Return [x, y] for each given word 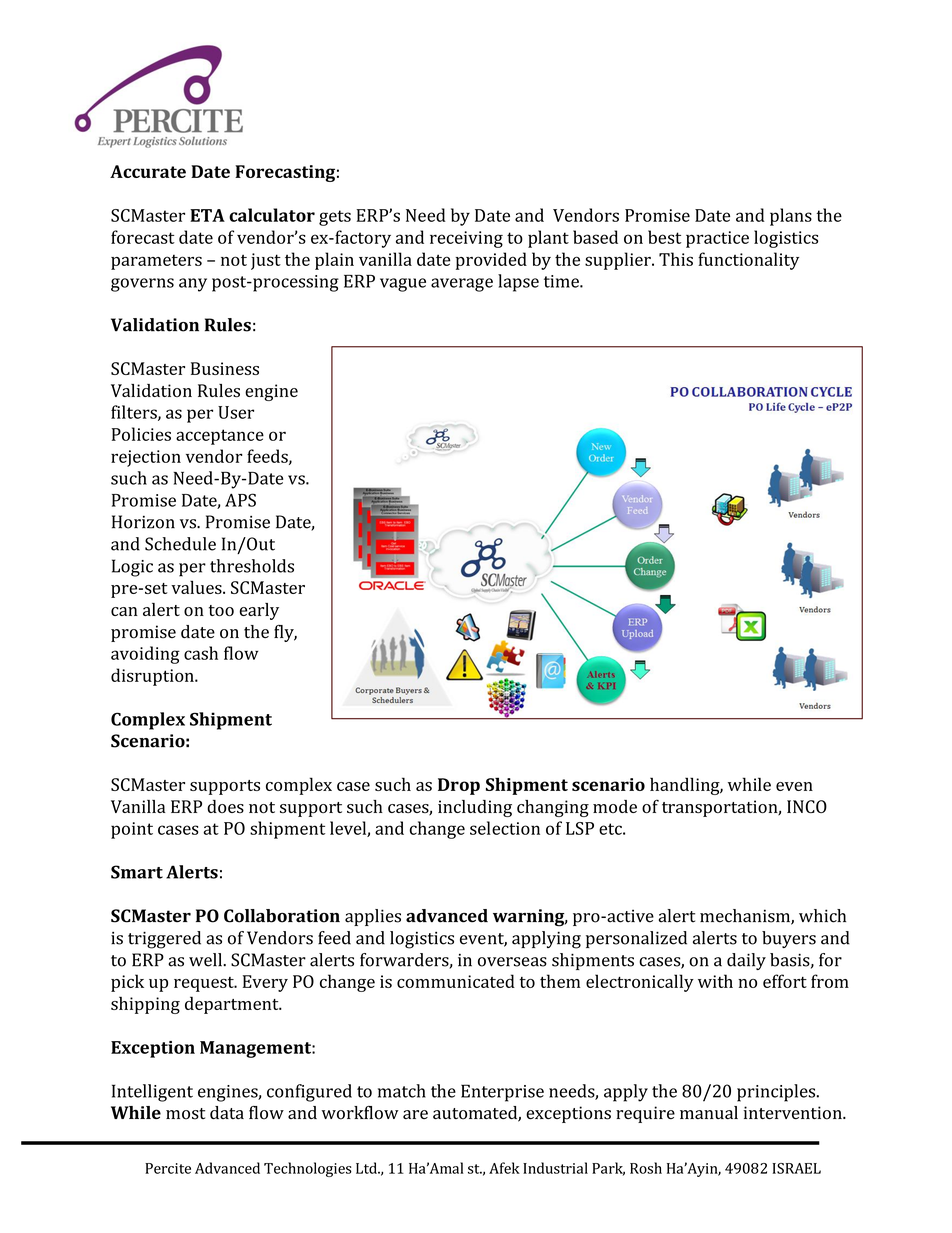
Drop [459, 786]
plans [791, 217]
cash [201, 653]
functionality [748, 261]
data [227, 1112]
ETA [207, 215]
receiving [466, 239]
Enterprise [502, 1093]
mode [615, 806]
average [462, 285]
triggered [164, 940]
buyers [789, 939]
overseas [512, 962]
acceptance [220, 437]
